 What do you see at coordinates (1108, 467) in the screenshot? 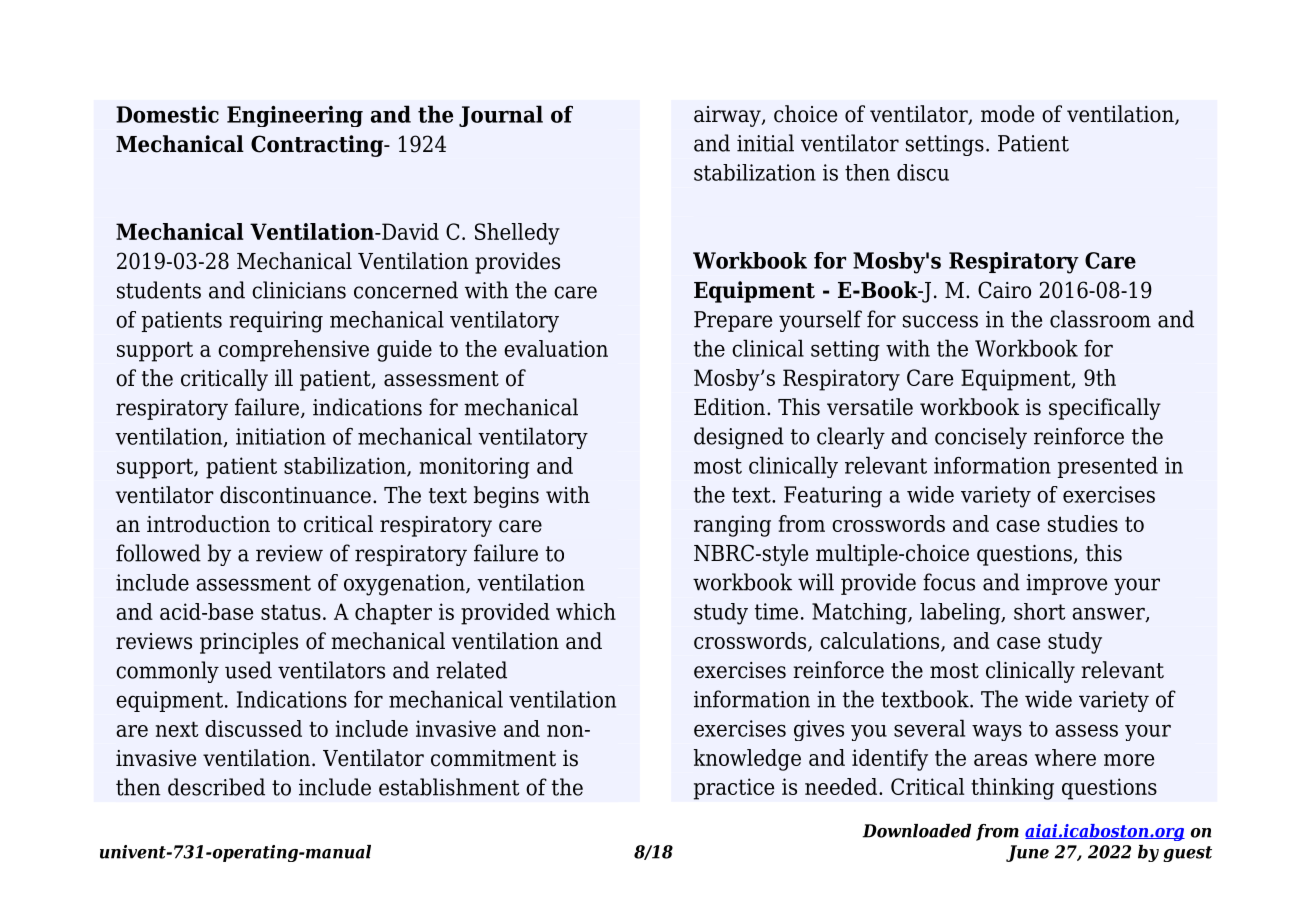
I see `presented` at bounding box center [1108, 467].
